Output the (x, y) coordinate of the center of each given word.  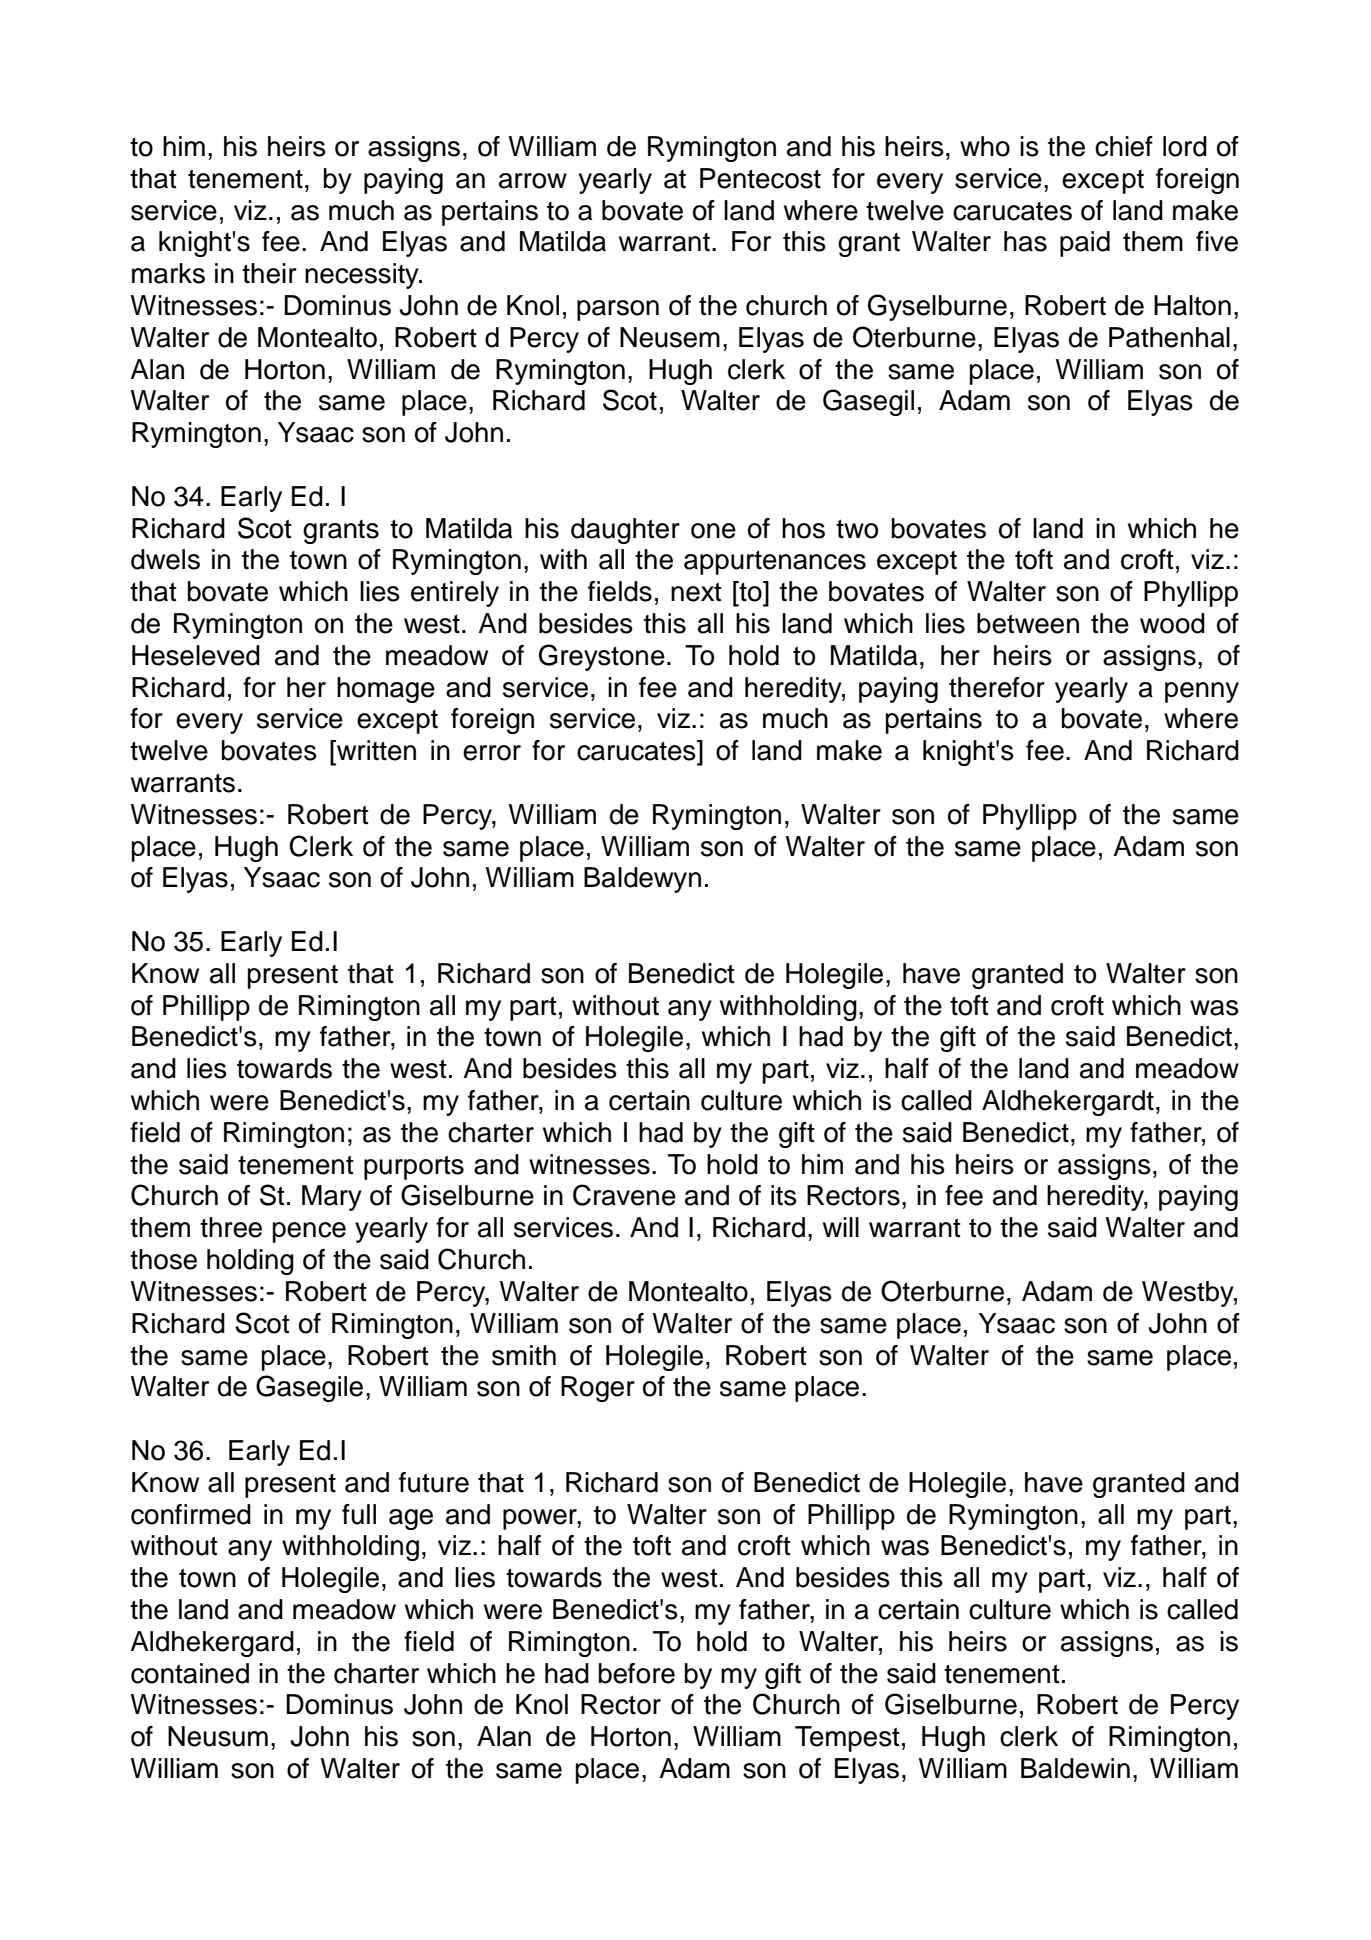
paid (1085, 244)
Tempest (847, 1739)
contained (190, 1673)
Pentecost (760, 178)
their (269, 273)
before (637, 1673)
